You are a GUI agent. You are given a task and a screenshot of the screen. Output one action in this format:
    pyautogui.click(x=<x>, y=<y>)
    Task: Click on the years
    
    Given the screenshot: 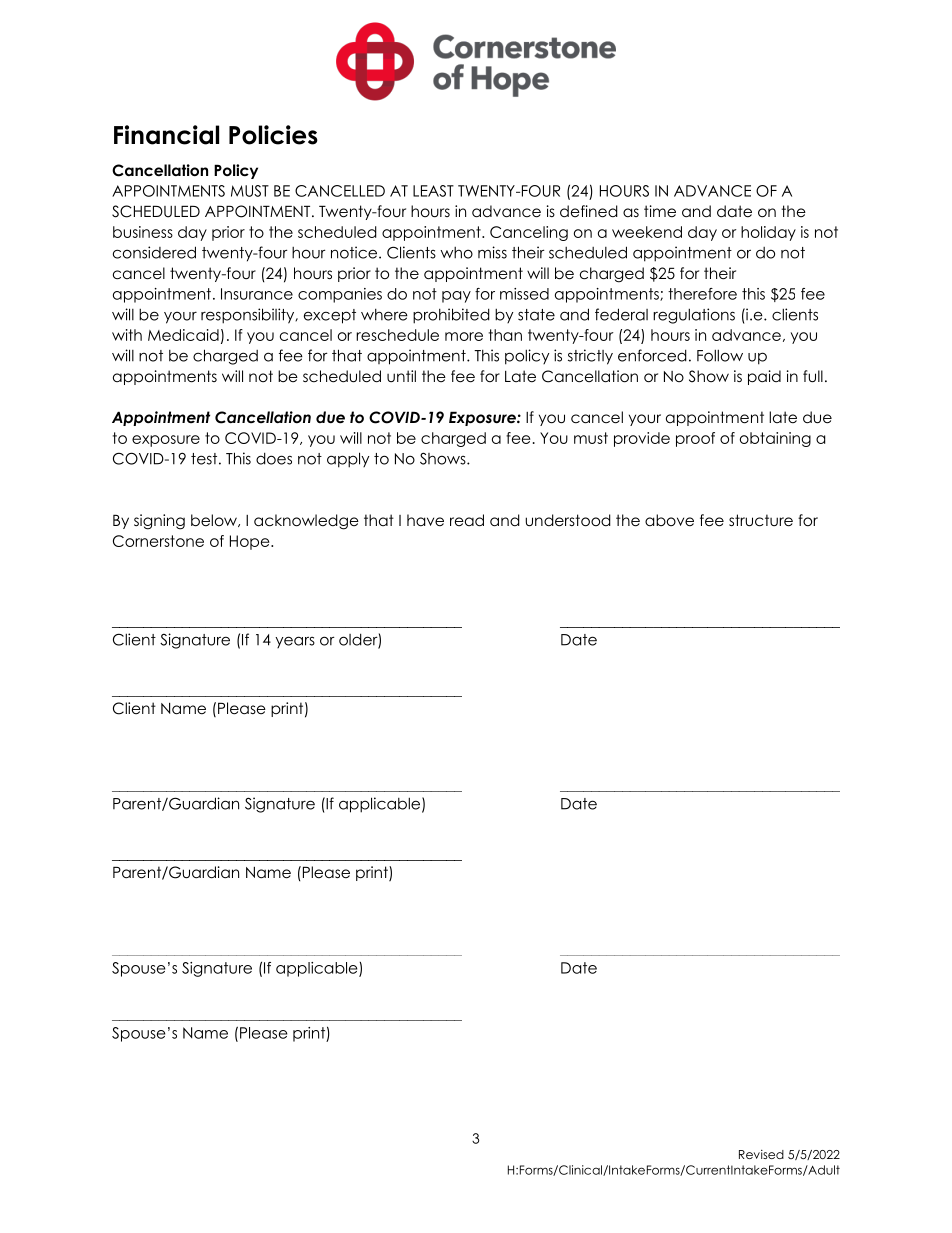 What is the action you would take?
    pyautogui.click(x=295, y=642)
